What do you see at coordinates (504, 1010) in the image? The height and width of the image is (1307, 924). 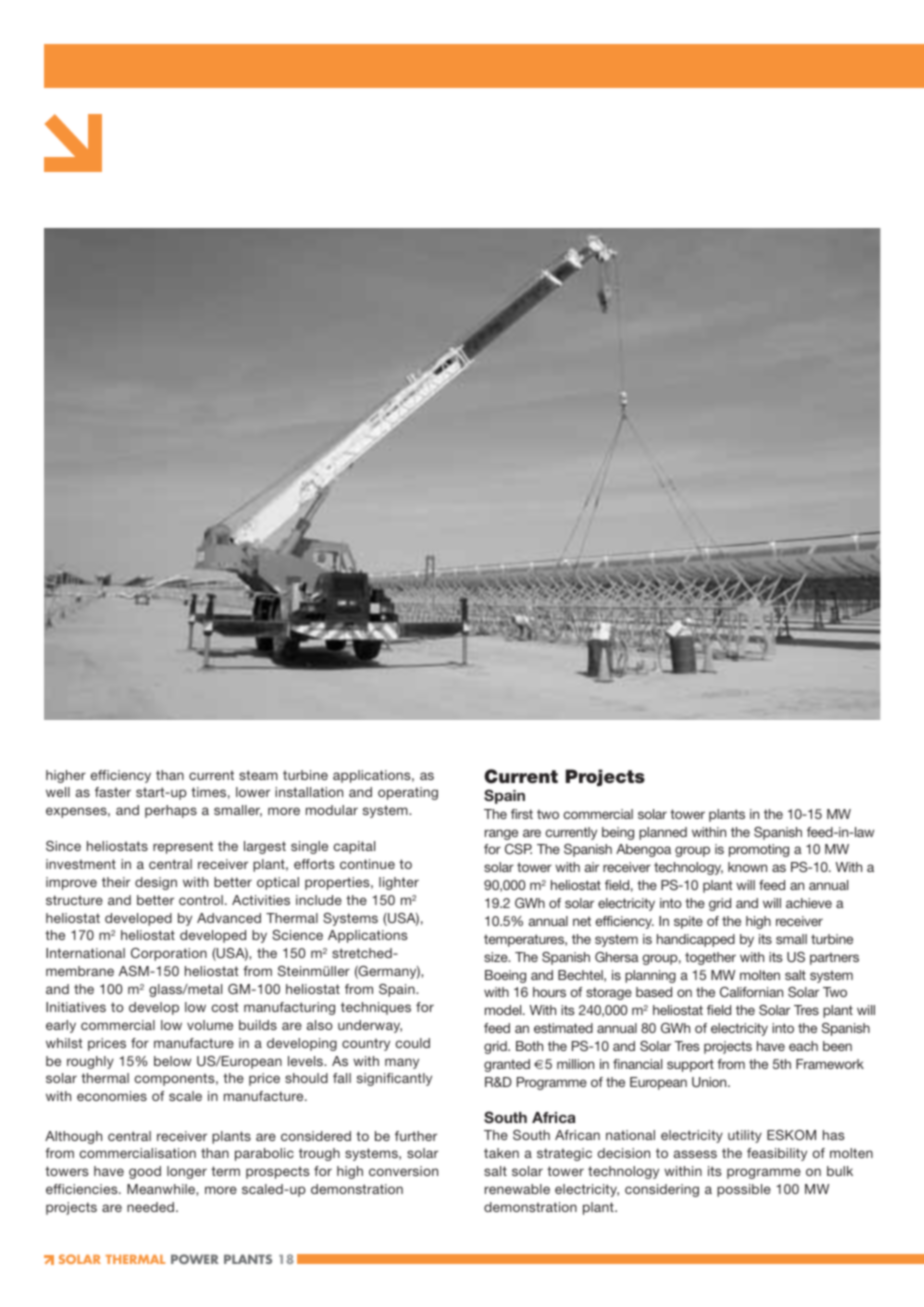 I see `model` at bounding box center [504, 1010].
